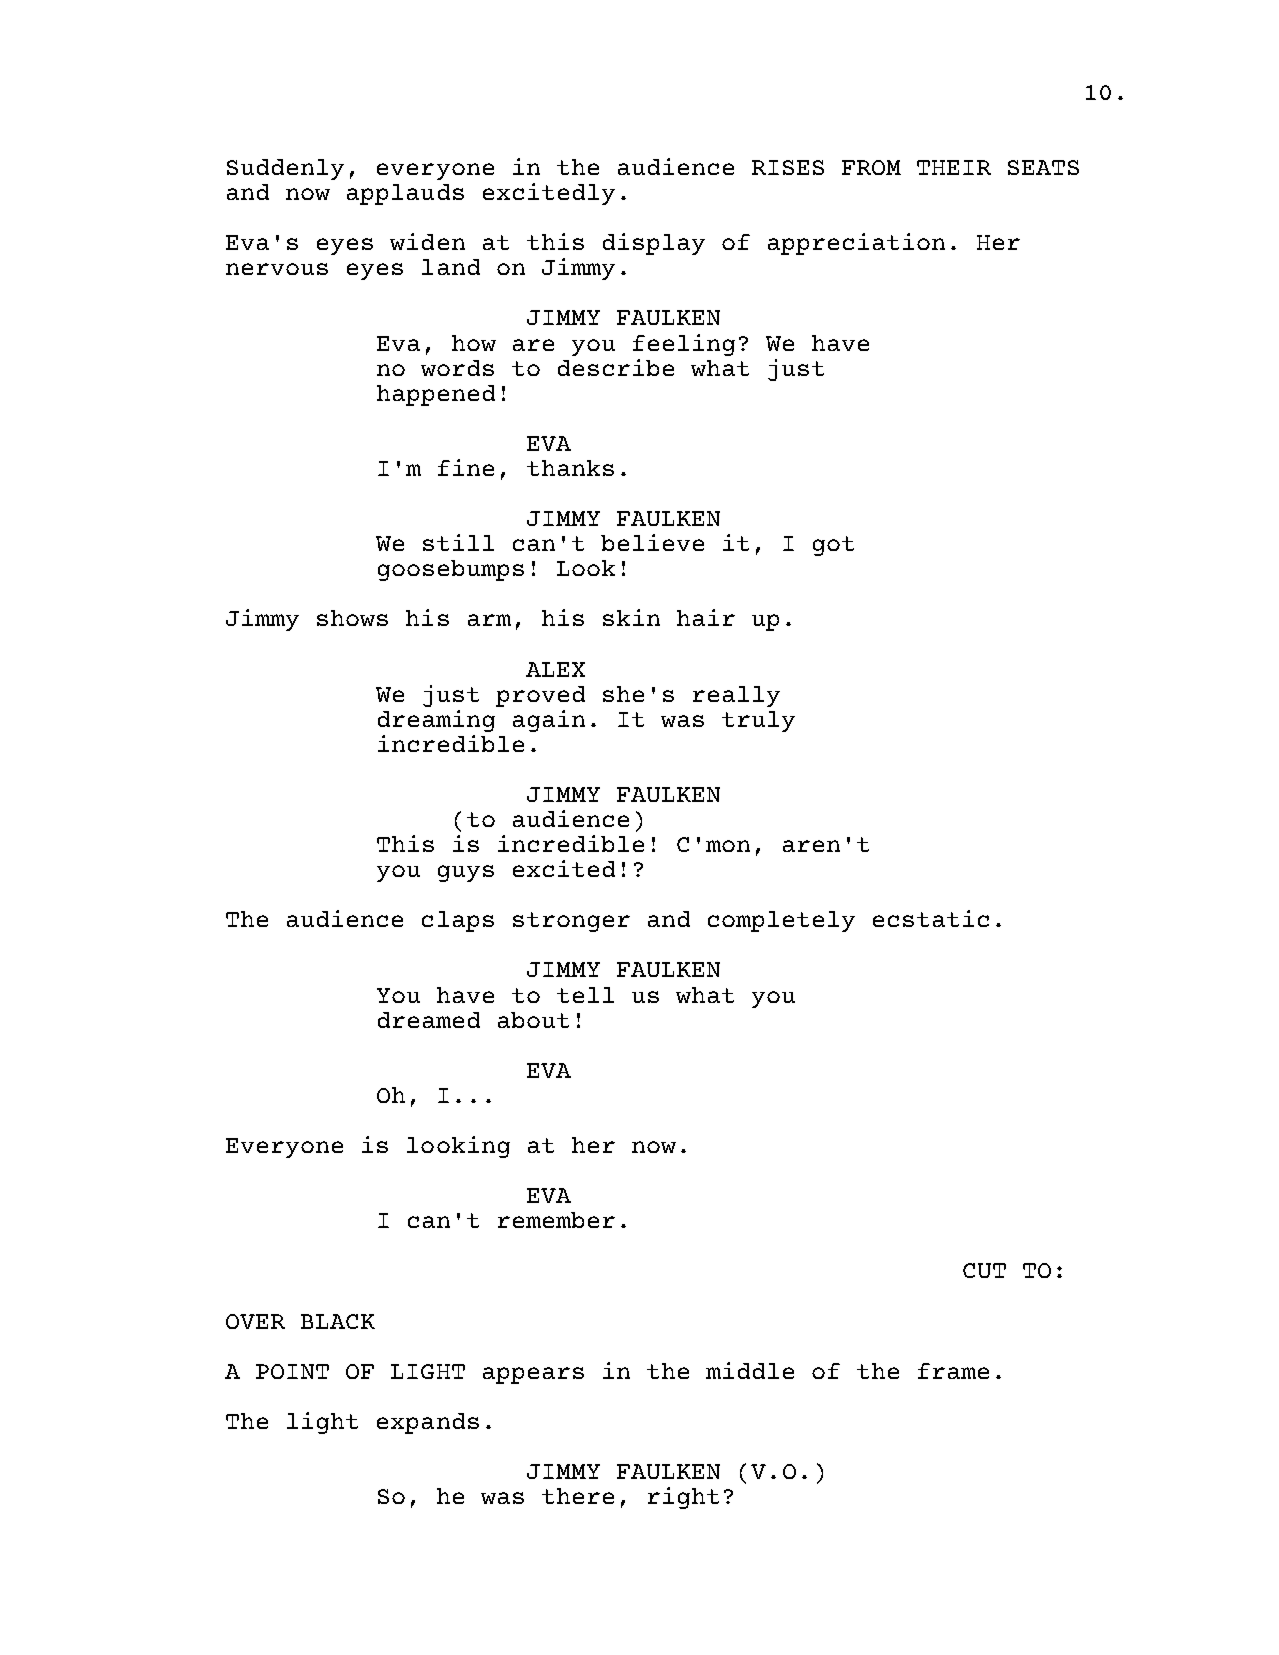  Describe the element at coordinates (833, 546) in the page. I see `got` at that location.
